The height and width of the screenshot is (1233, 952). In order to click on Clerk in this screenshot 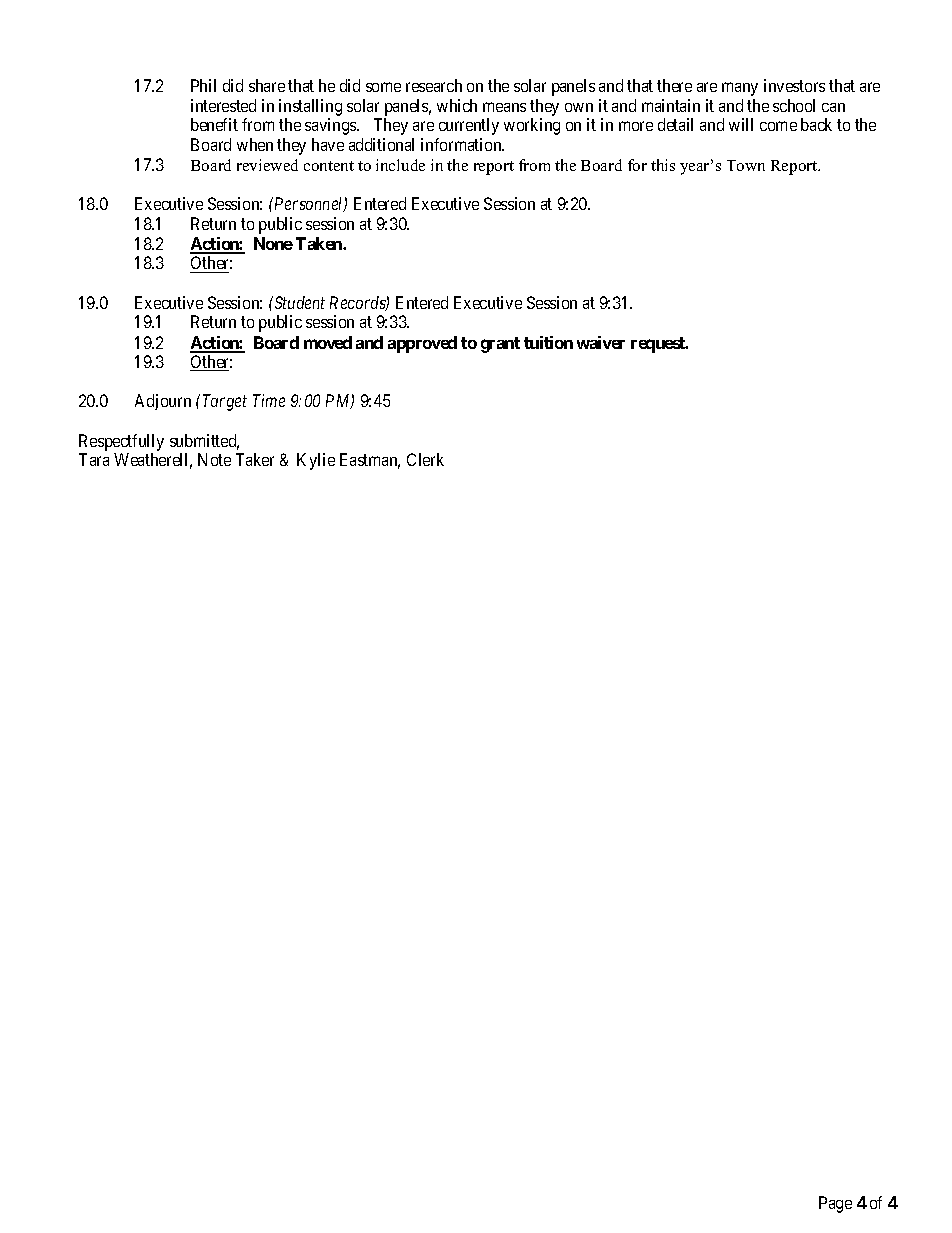, I will do `click(425, 459)`.
